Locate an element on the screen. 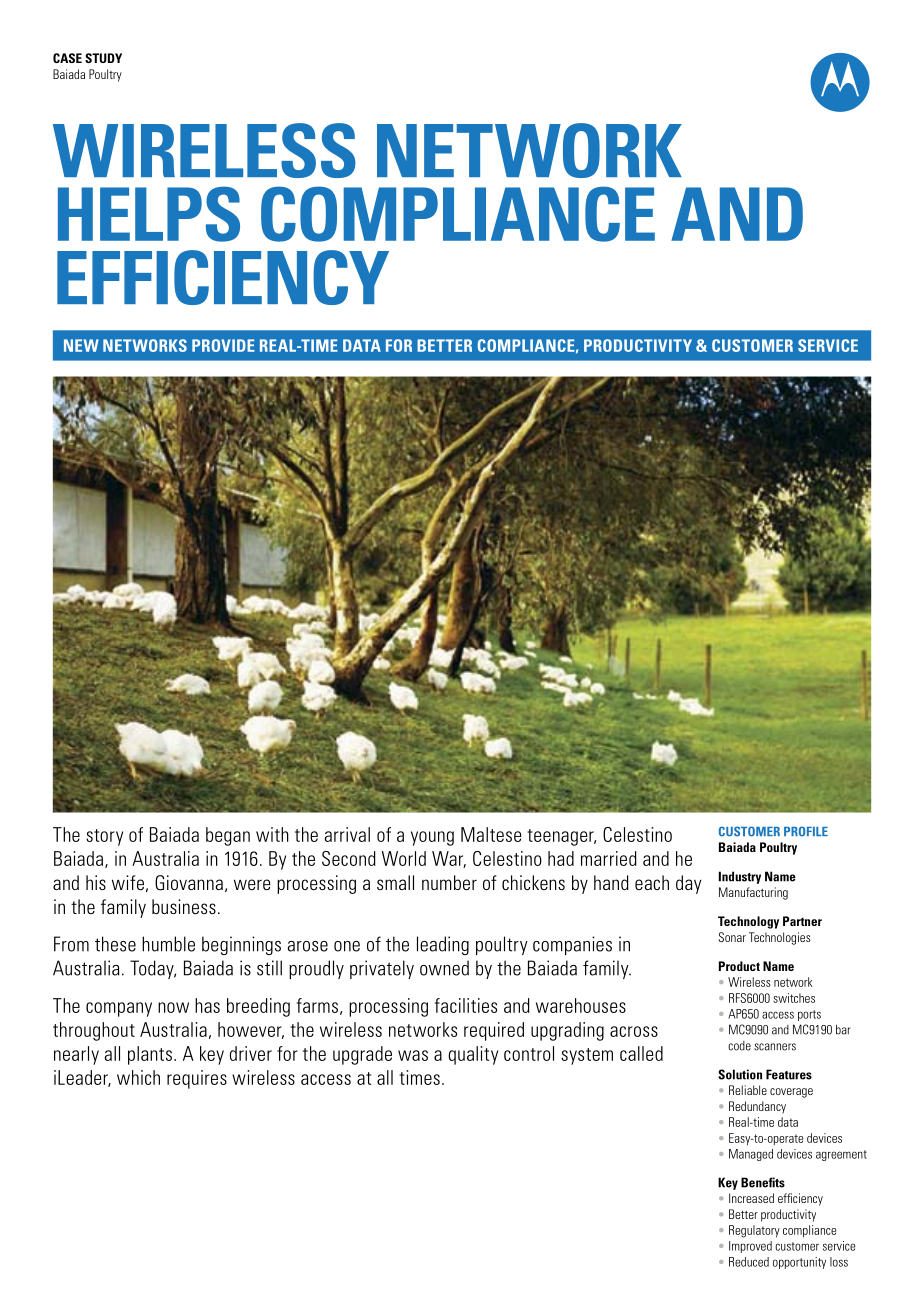  quality is located at coordinates (473, 1055).
